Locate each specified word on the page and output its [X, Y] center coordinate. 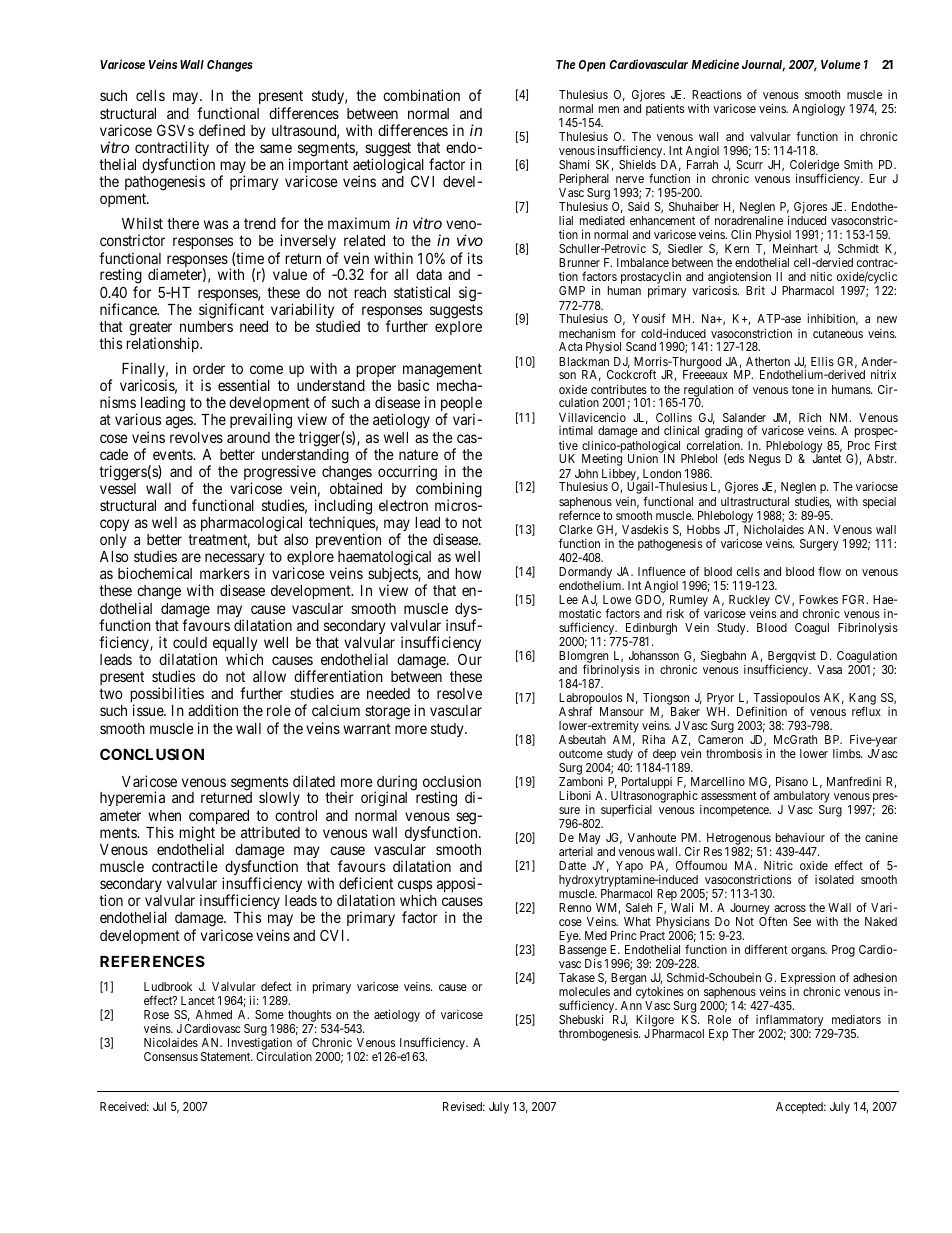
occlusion [452, 781]
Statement [227, 1056]
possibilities [167, 696]
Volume [840, 64]
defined [222, 130]
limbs [847, 753]
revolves [196, 437]
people [461, 405]
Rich [810, 417]
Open [592, 66]
